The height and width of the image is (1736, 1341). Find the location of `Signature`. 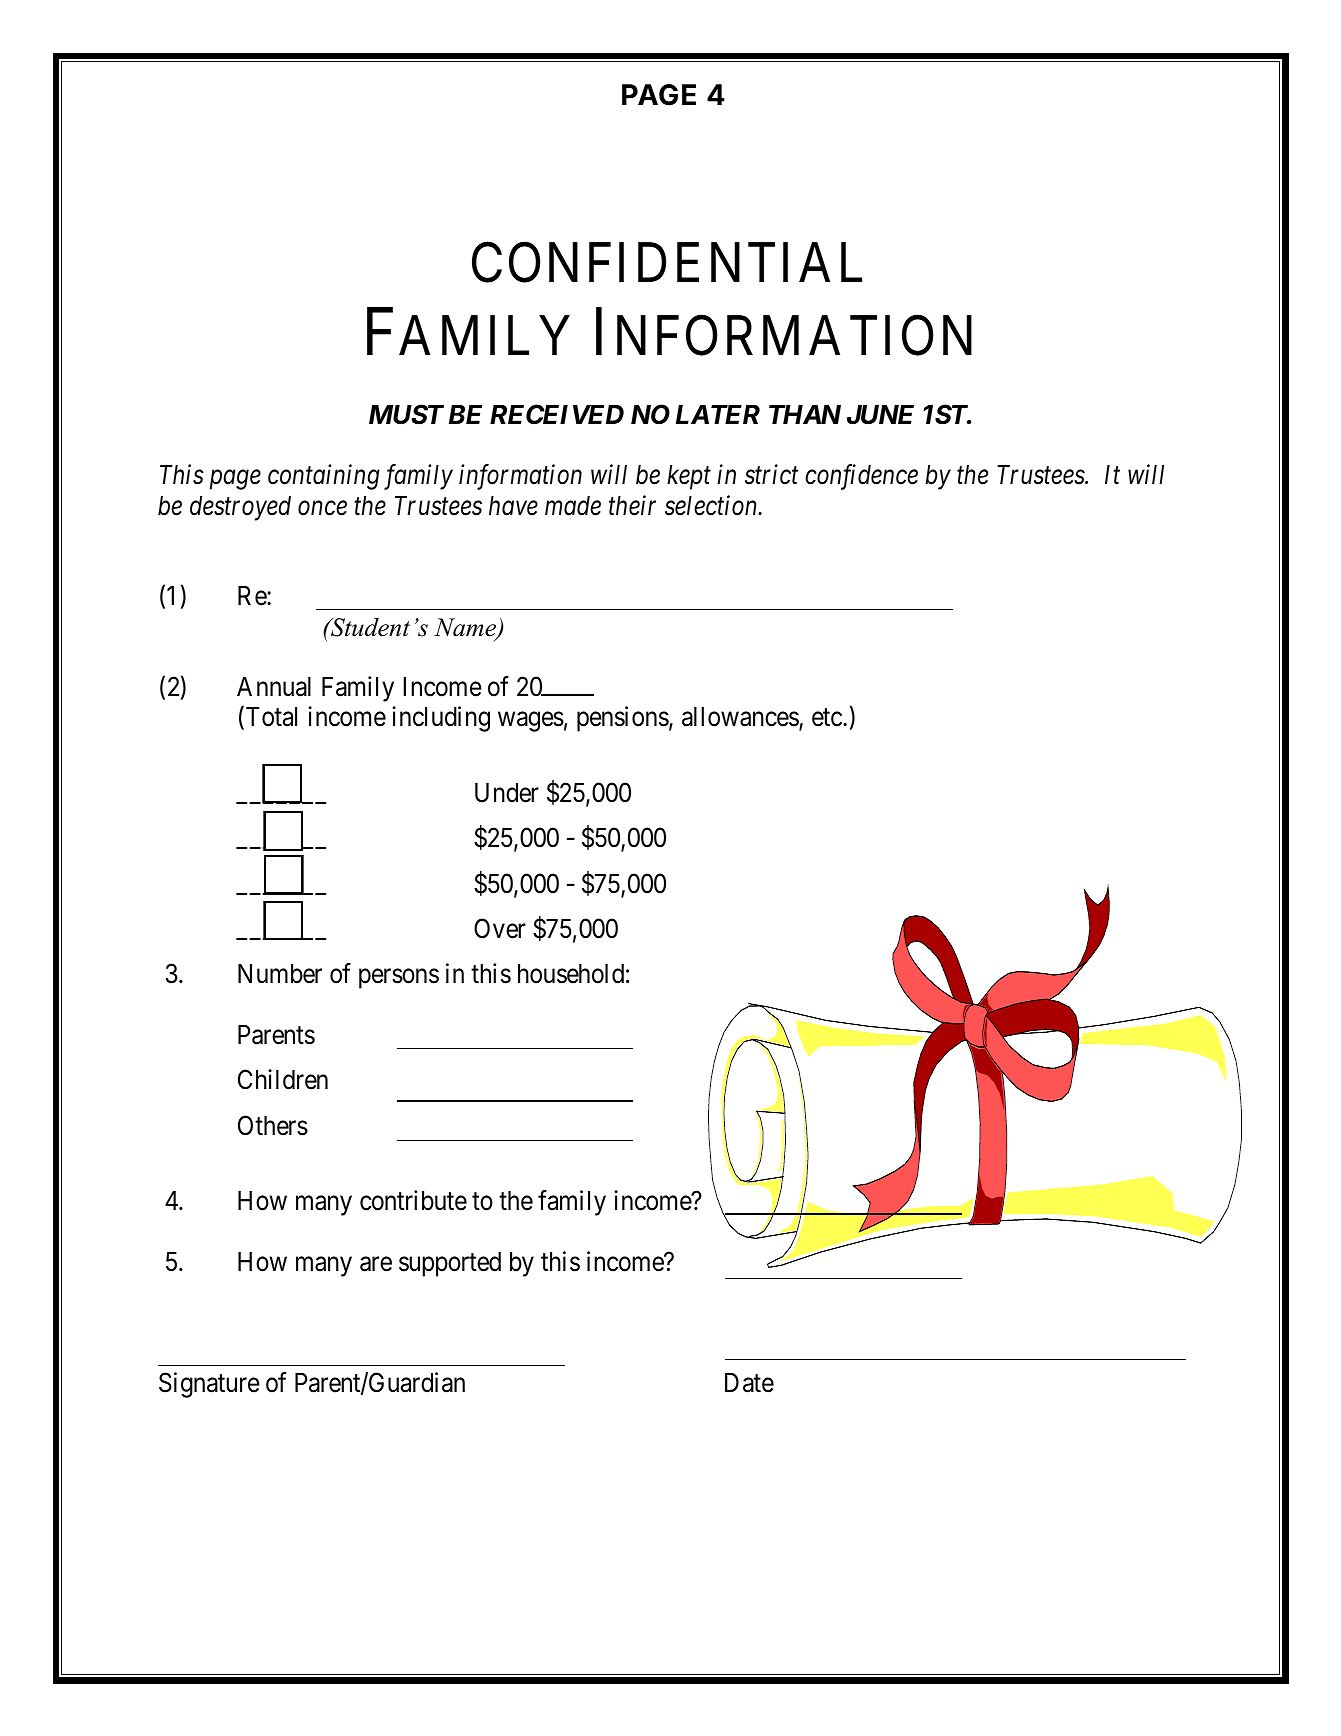

Signature is located at coordinates (209, 1385).
